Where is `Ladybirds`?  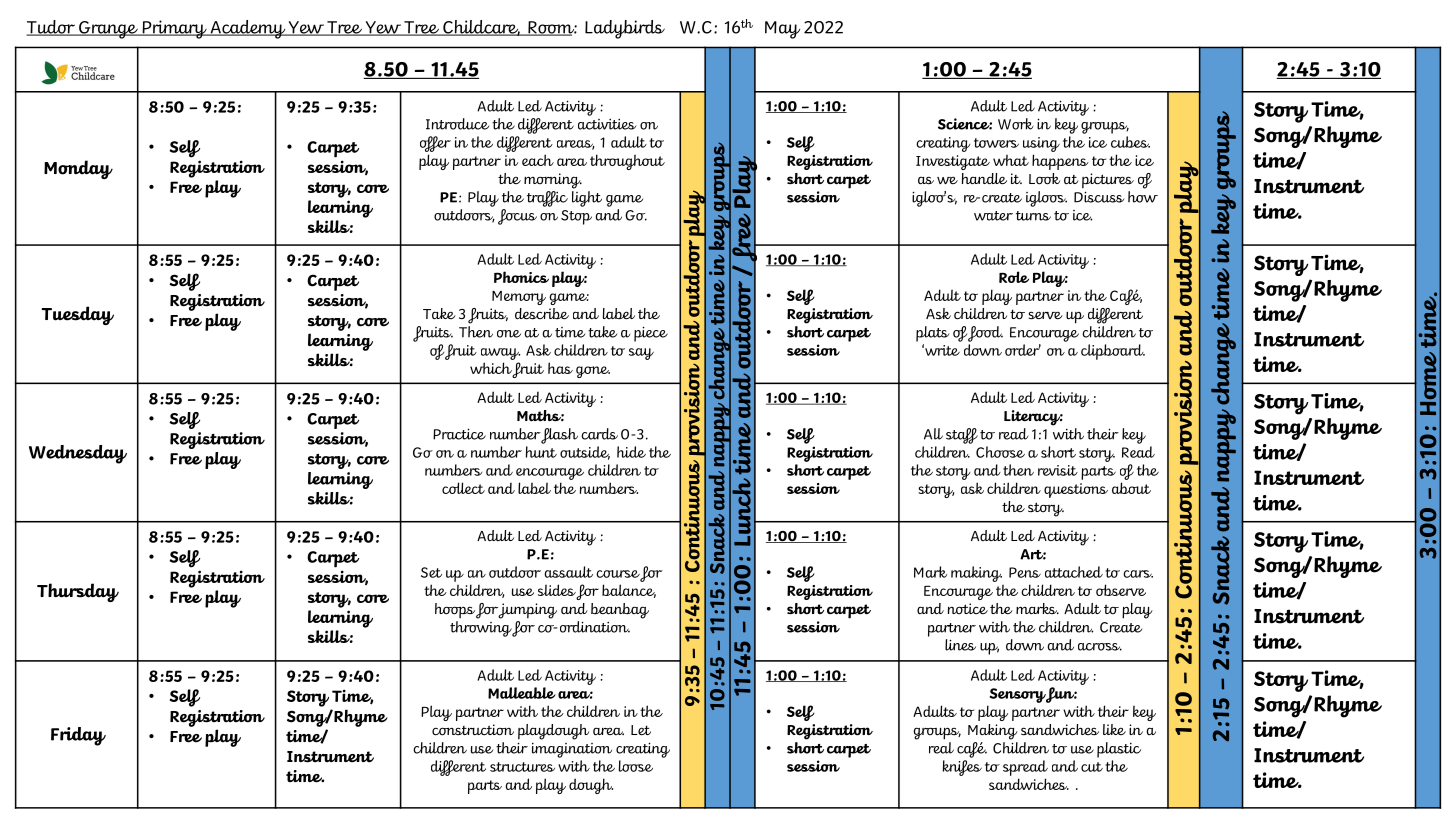 Ladybirds is located at coordinates (625, 29).
